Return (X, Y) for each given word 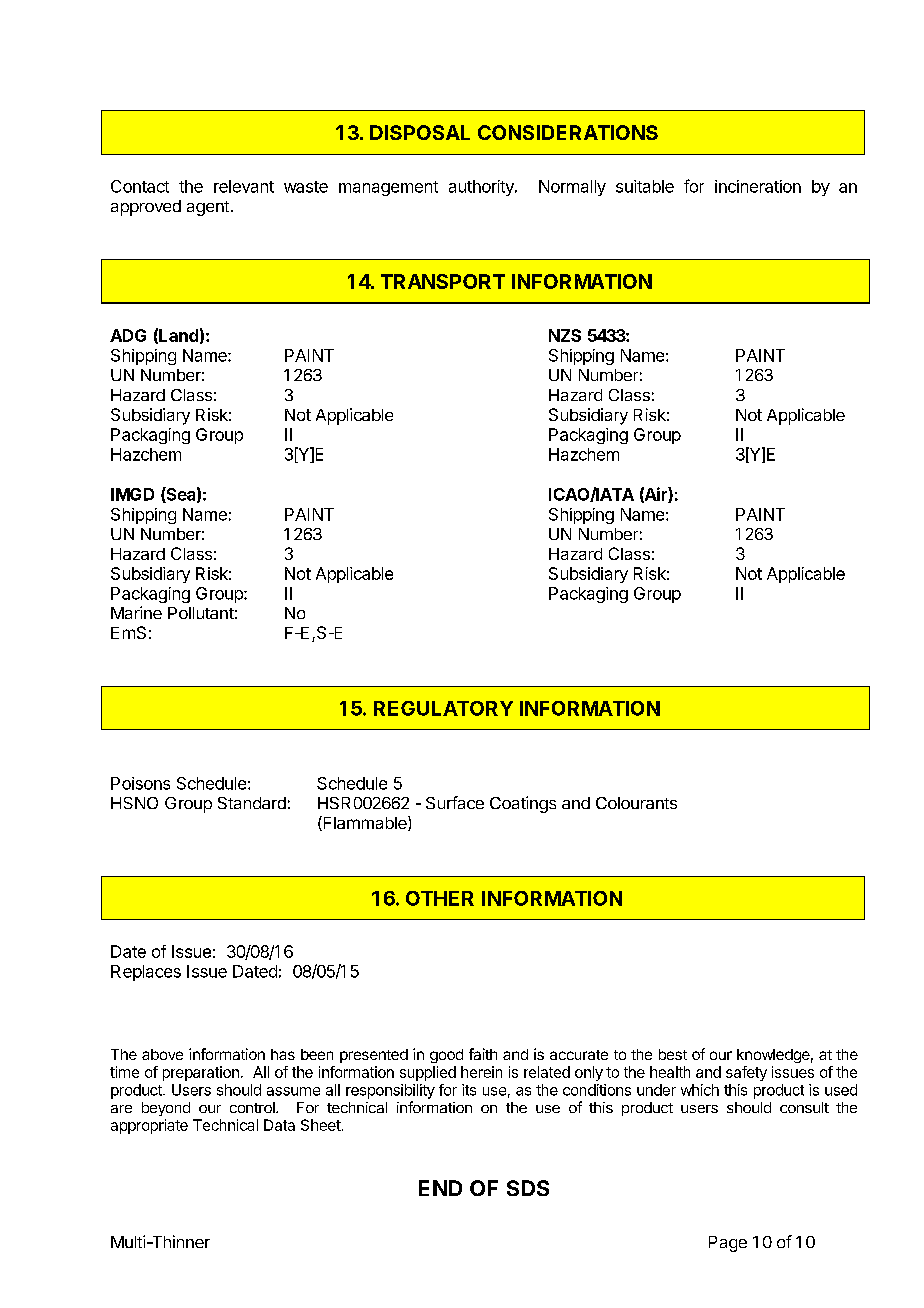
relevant (244, 186)
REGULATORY (443, 708)
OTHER (440, 898)
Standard (252, 803)
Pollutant (201, 613)
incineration (758, 186)
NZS (565, 335)
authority (482, 188)
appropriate (149, 1126)
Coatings (523, 804)
